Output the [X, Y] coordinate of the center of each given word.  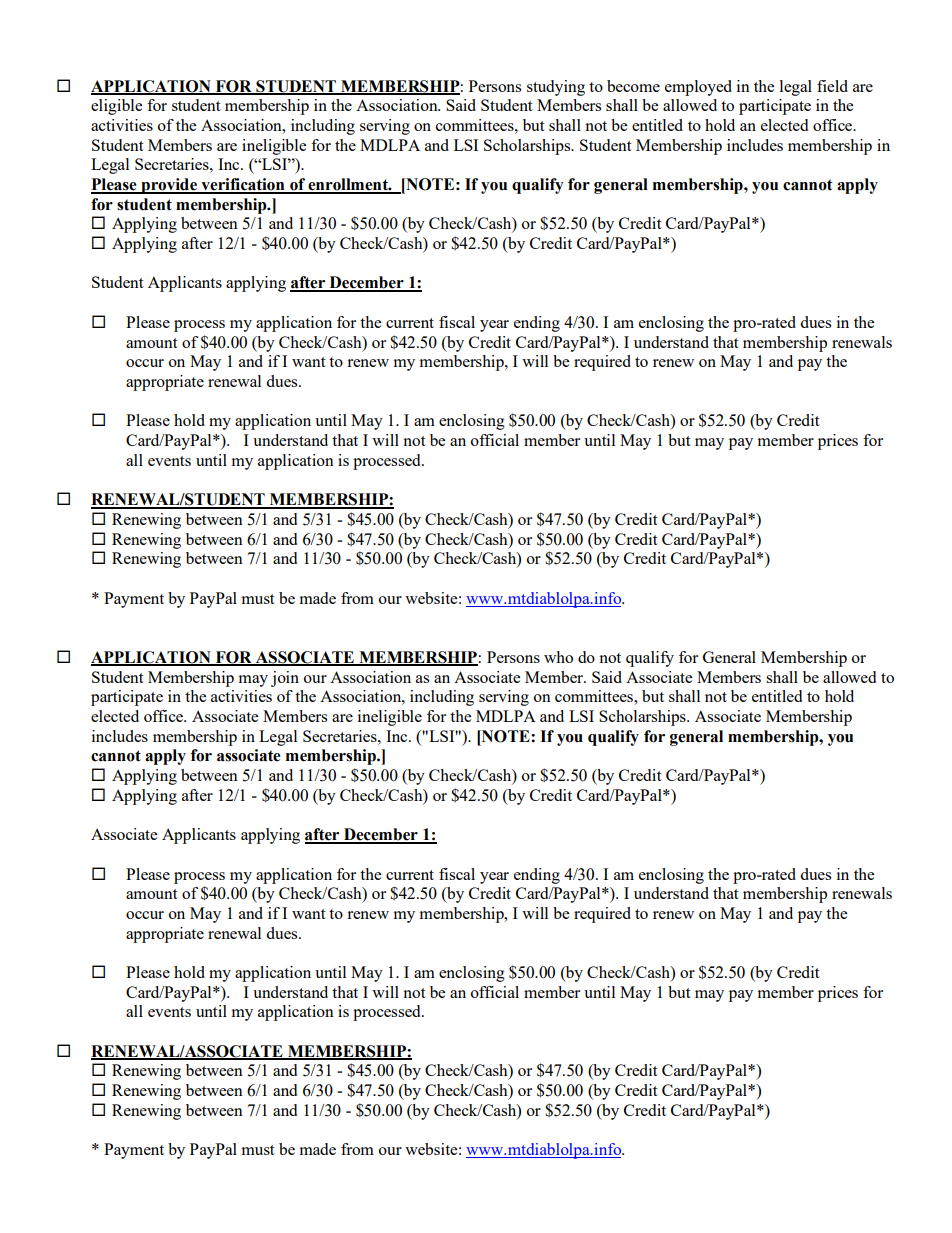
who [558, 657]
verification [243, 185]
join [285, 679]
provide [169, 186]
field [832, 86]
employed [698, 88]
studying [556, 88]
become [633, 86]
